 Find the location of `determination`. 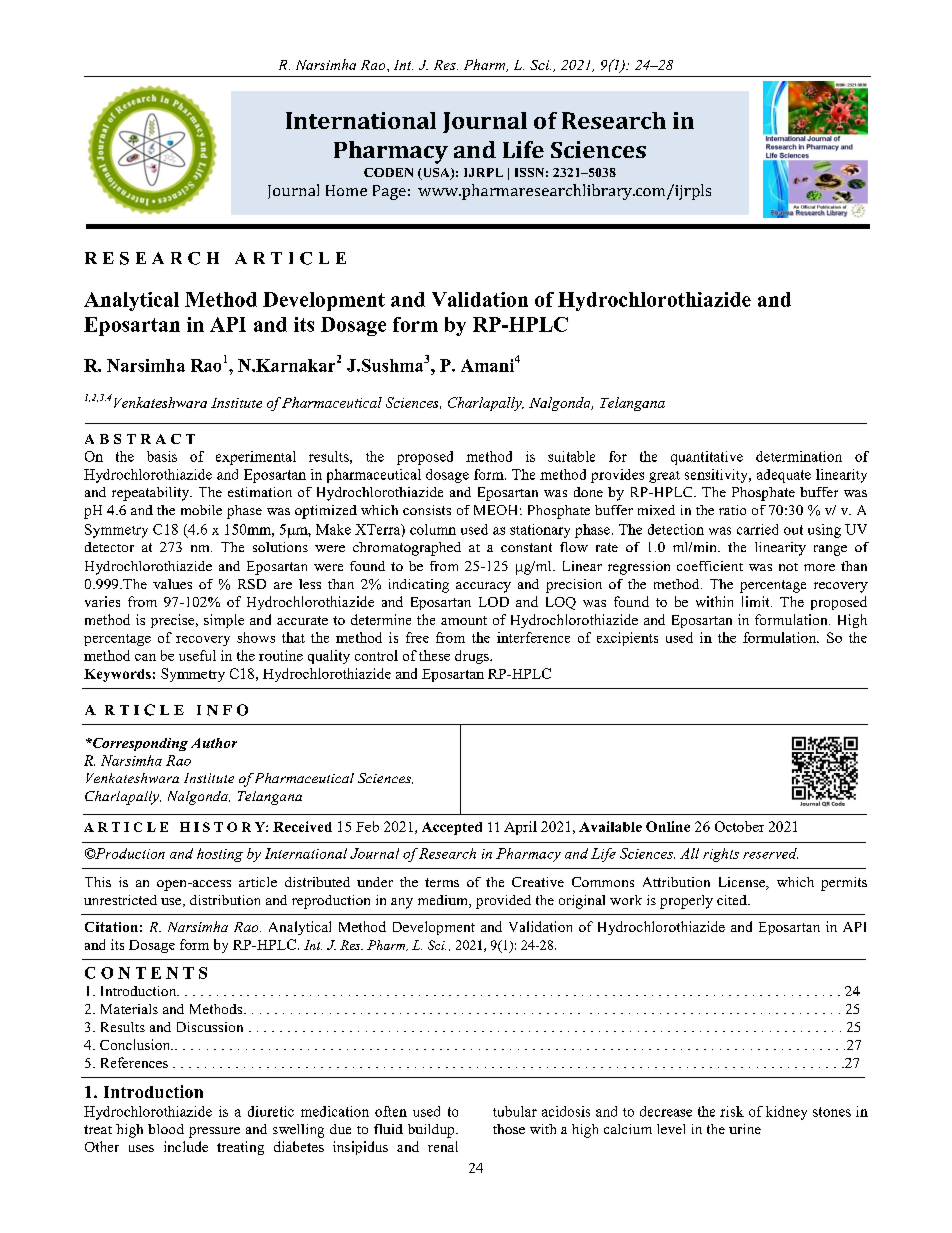

determination is located at coordinates (799, 456).
